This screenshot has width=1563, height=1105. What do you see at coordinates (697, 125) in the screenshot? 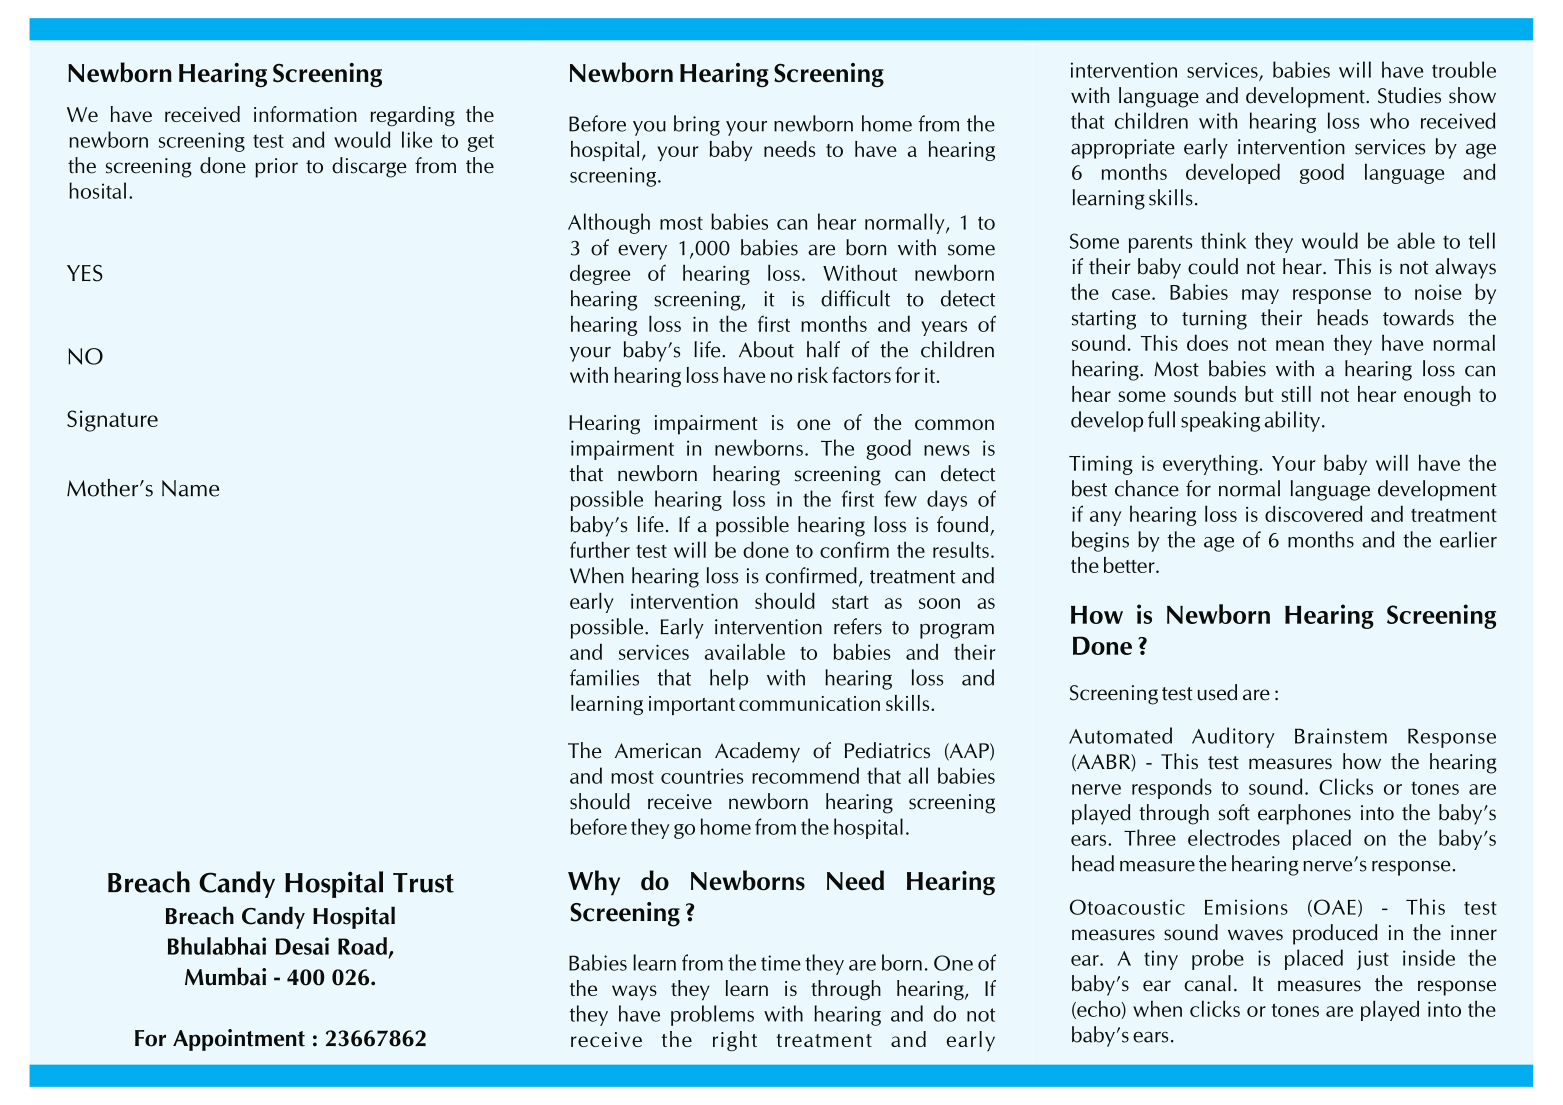
I see `bring` at bounding box center [697, 125].
